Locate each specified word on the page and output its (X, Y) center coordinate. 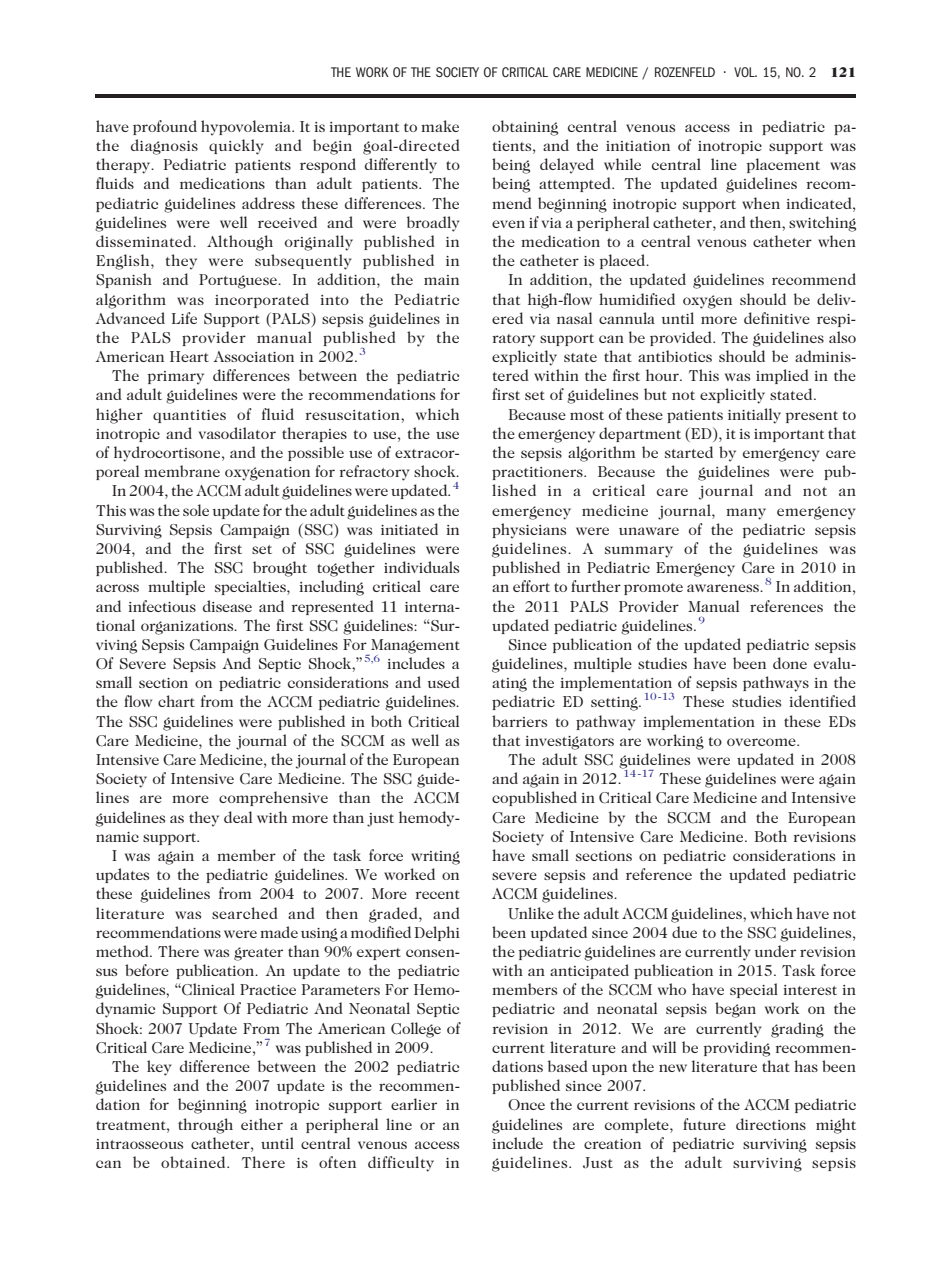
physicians (529, 531)
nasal (574, 318)
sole (196, 510)
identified (822, 701)
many (746, 514)
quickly (236, 147)
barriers (519, 721)
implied (782, 376)
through (205, 1126)
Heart (189, 356)
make (440, 126)
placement (783, 165)
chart (176, 701)
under (775, 951)
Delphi (437, 933)
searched (245, 913)
